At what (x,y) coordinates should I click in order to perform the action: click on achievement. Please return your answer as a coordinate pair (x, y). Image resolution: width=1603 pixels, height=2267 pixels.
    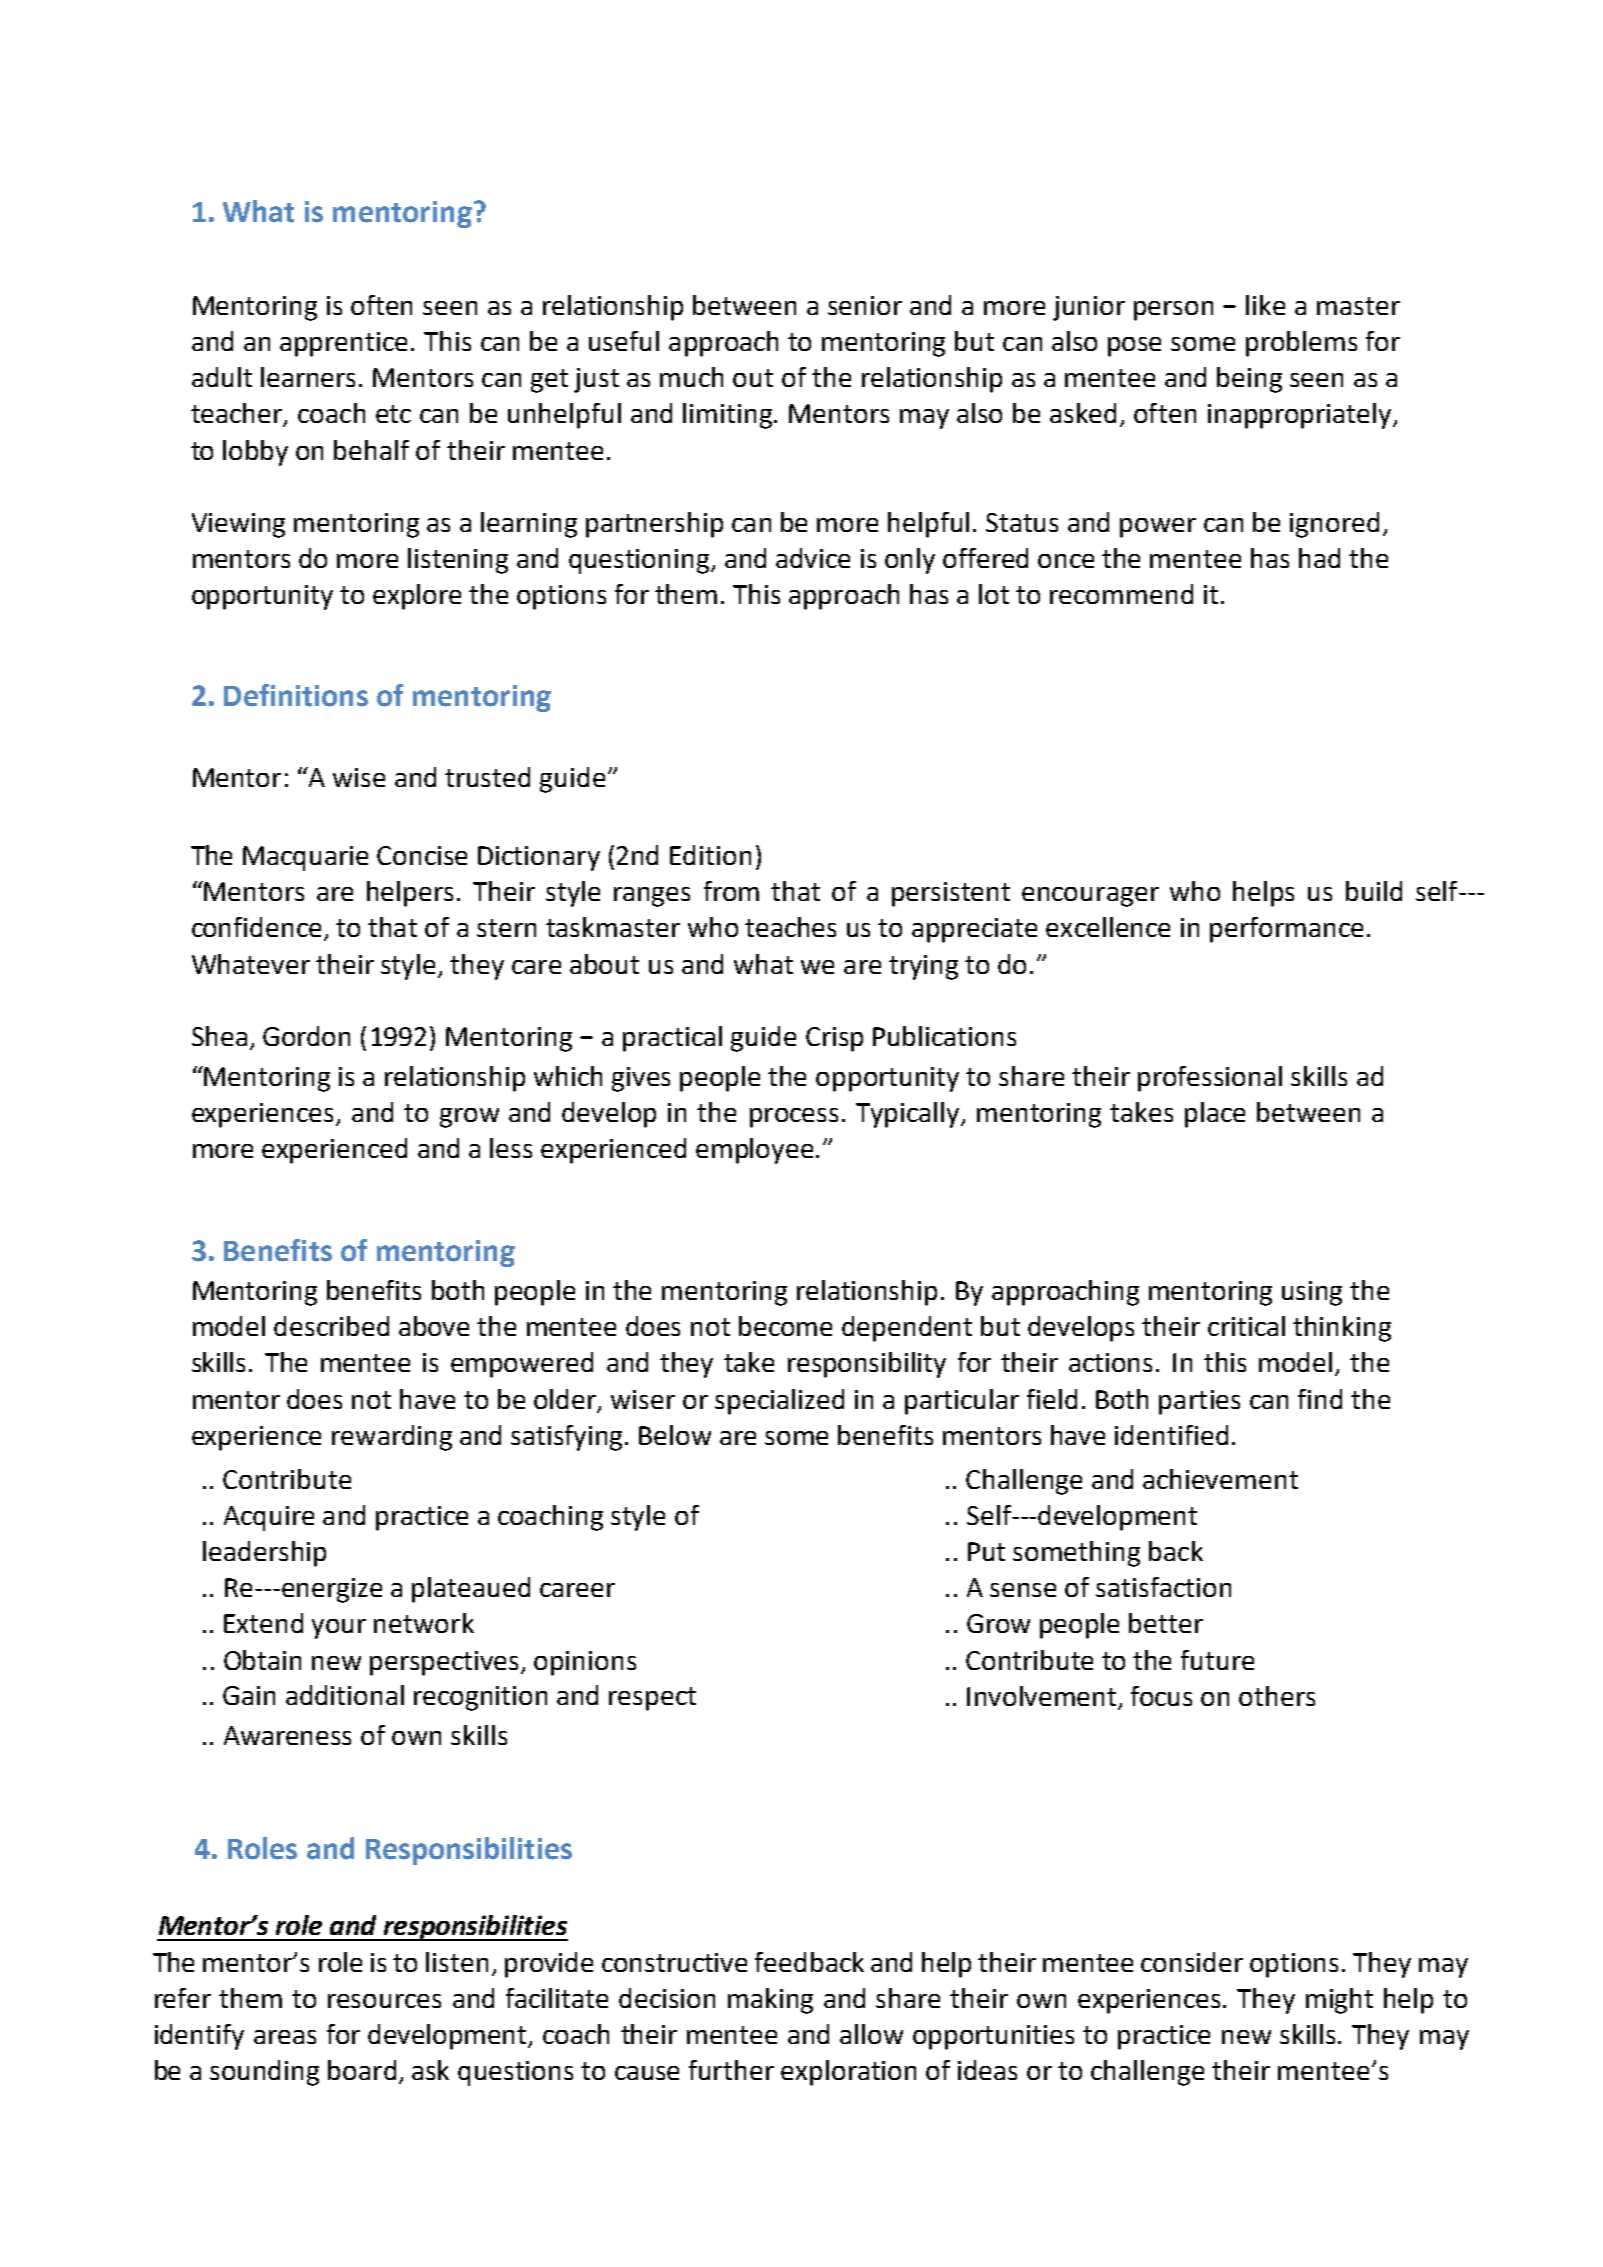
    Looking at the image, I should click on (1220, 1479).
